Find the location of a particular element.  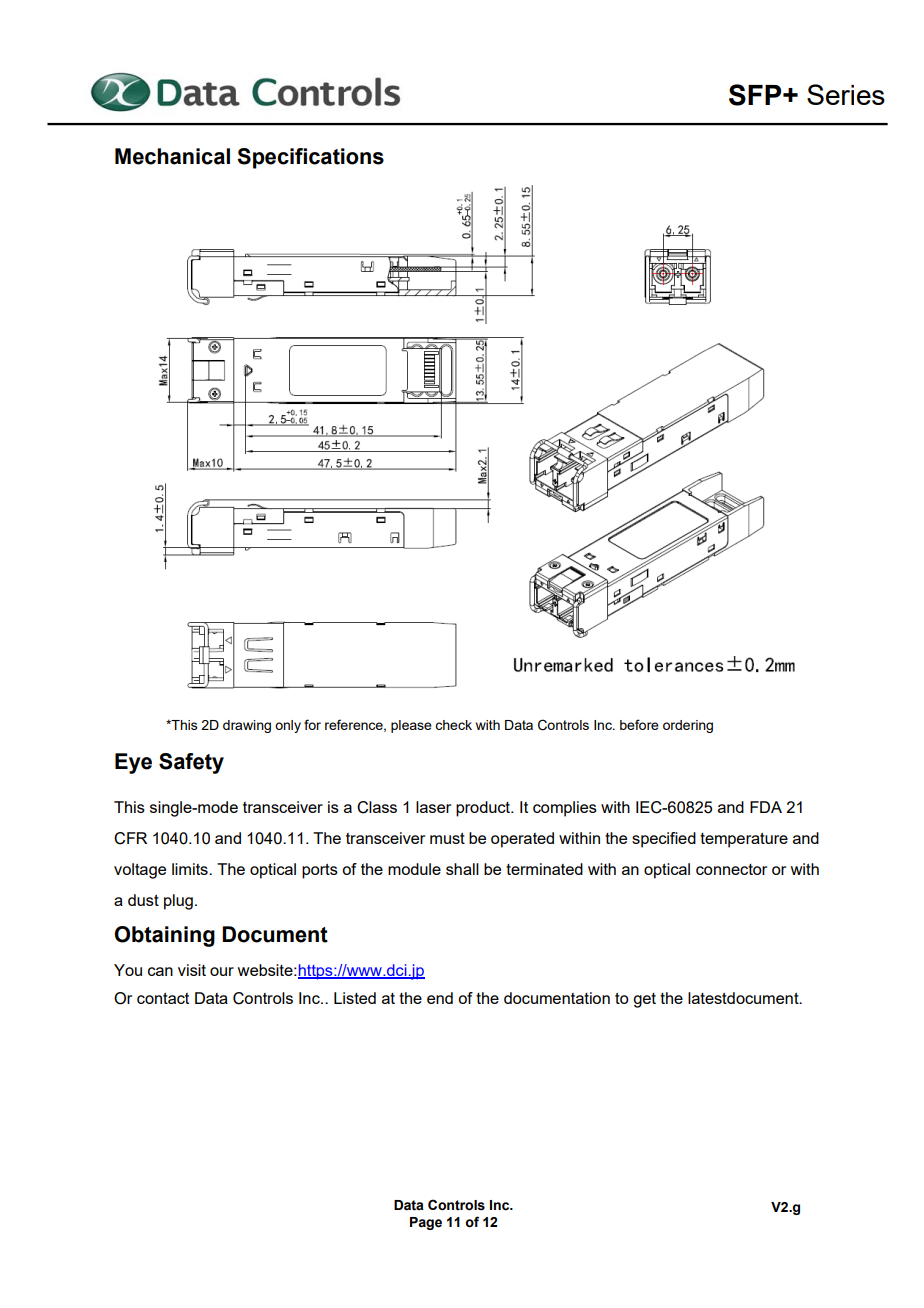

before is located at coordinates (639, 724).
